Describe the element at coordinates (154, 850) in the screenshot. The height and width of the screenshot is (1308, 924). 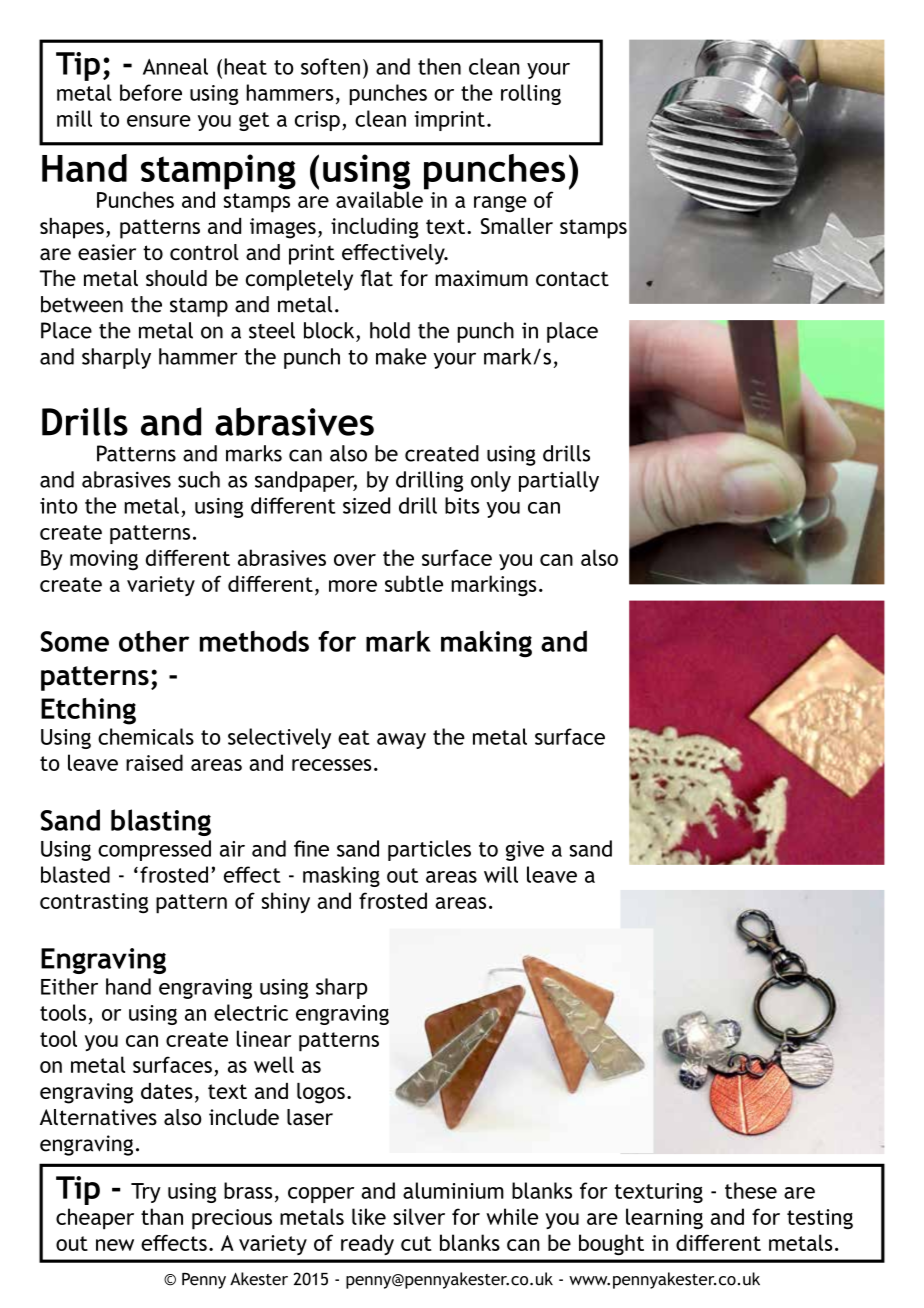
I see `compressed` at that location.
